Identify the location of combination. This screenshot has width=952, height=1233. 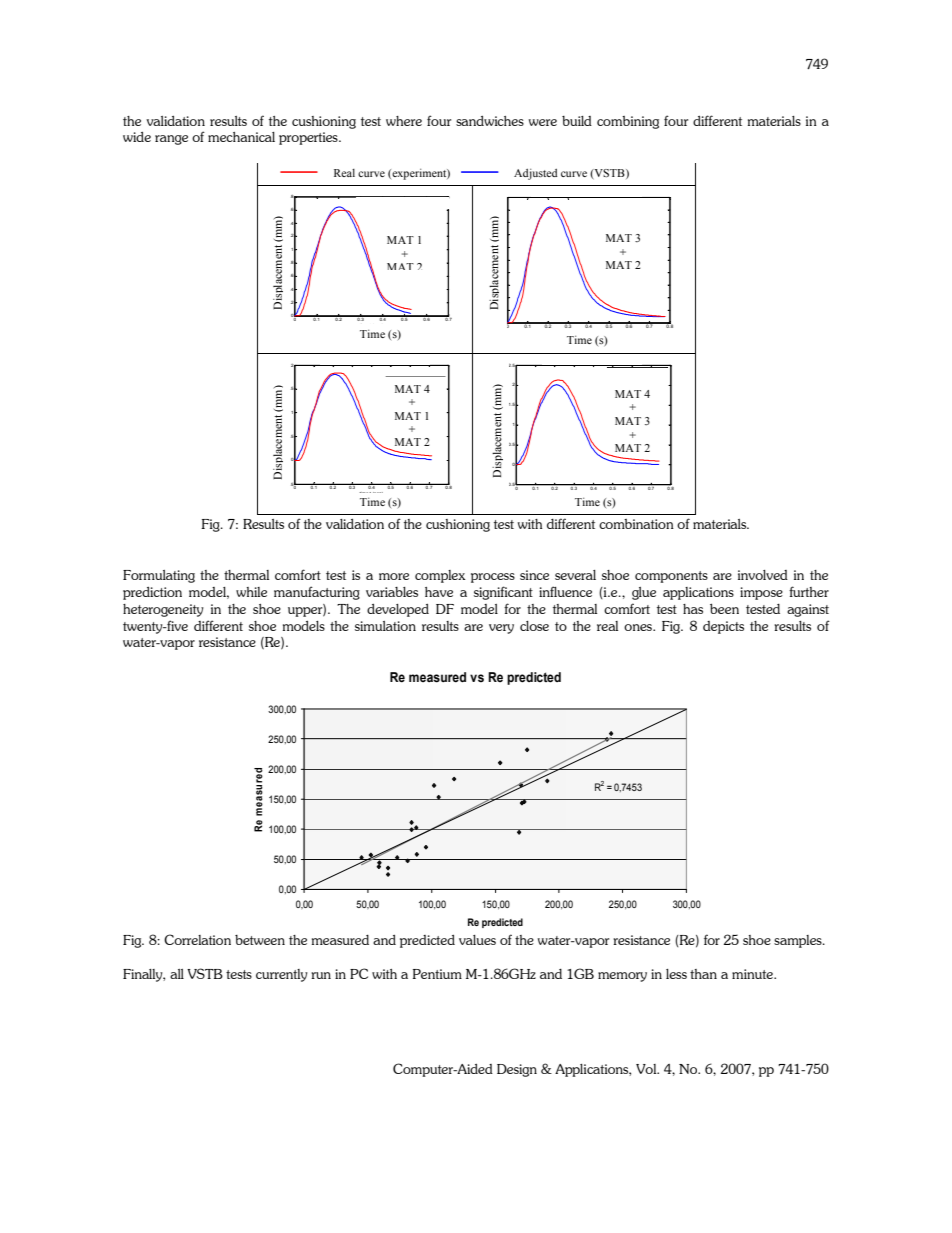
(636, 524).
